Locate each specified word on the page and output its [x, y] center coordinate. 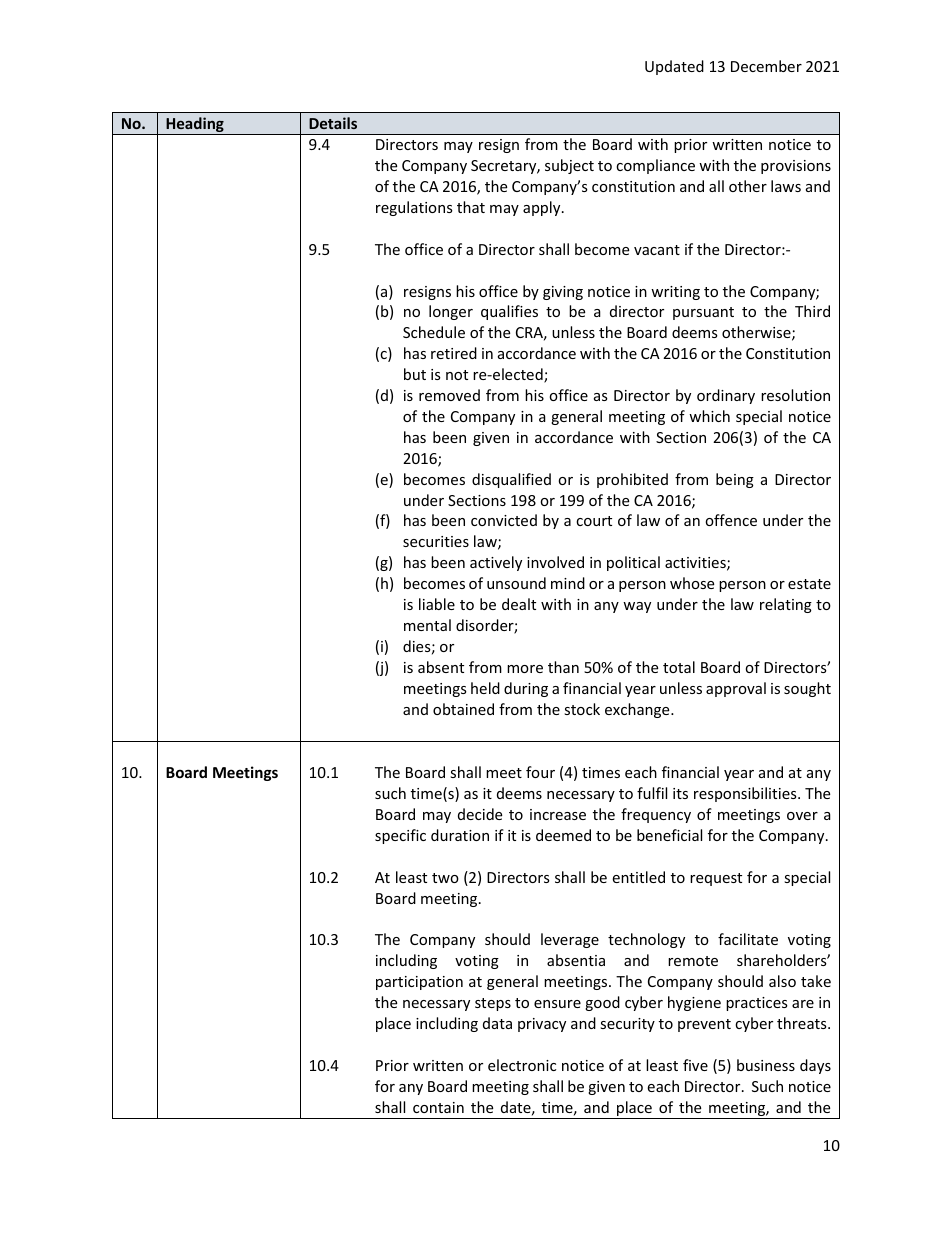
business [766, 1065]
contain [438, 1107]
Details [333, 123]
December [766, 66]
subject [569, 166]
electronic [522, 1065]
